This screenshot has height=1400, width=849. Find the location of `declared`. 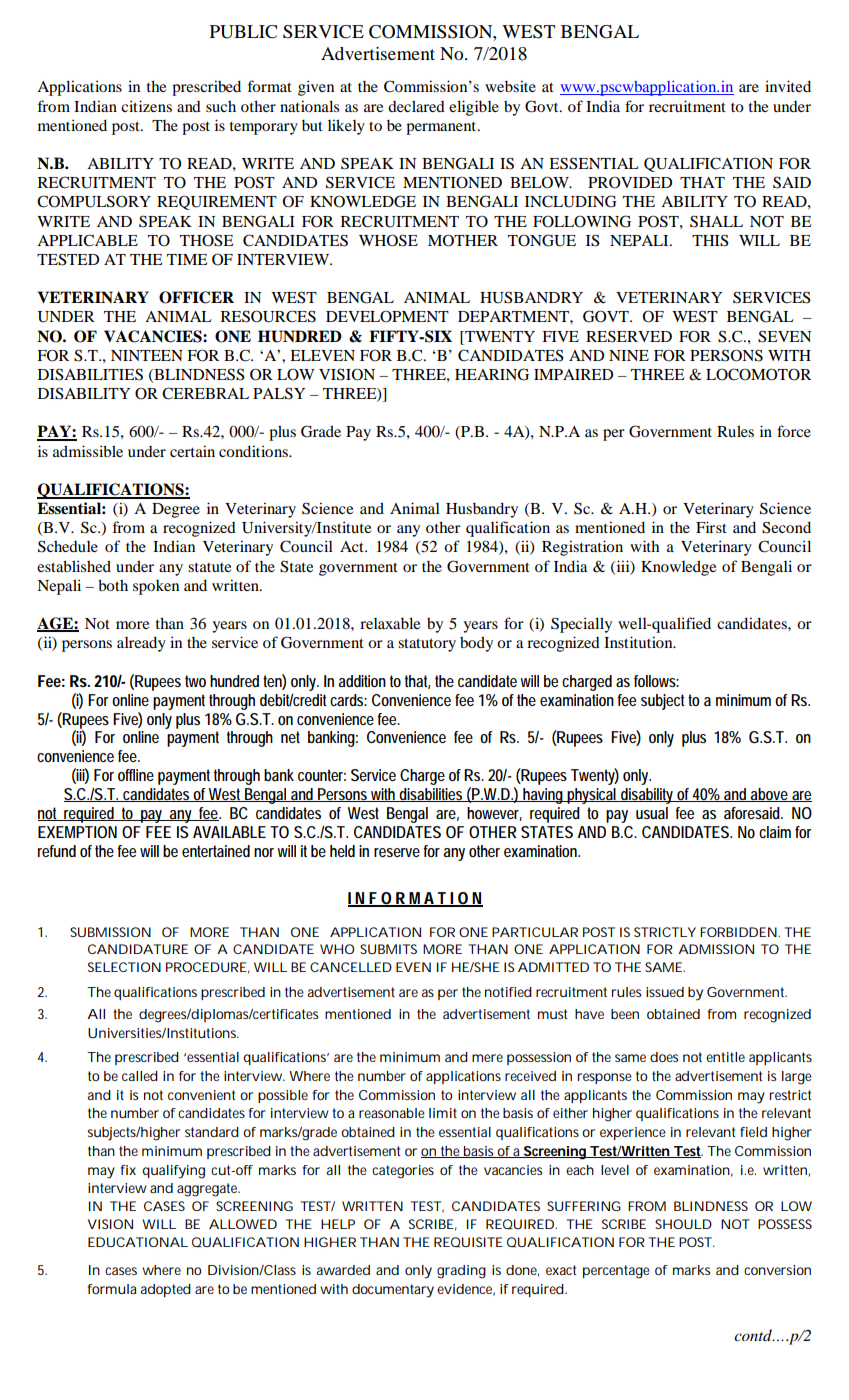

declared is located at coordinates (416, 106).
